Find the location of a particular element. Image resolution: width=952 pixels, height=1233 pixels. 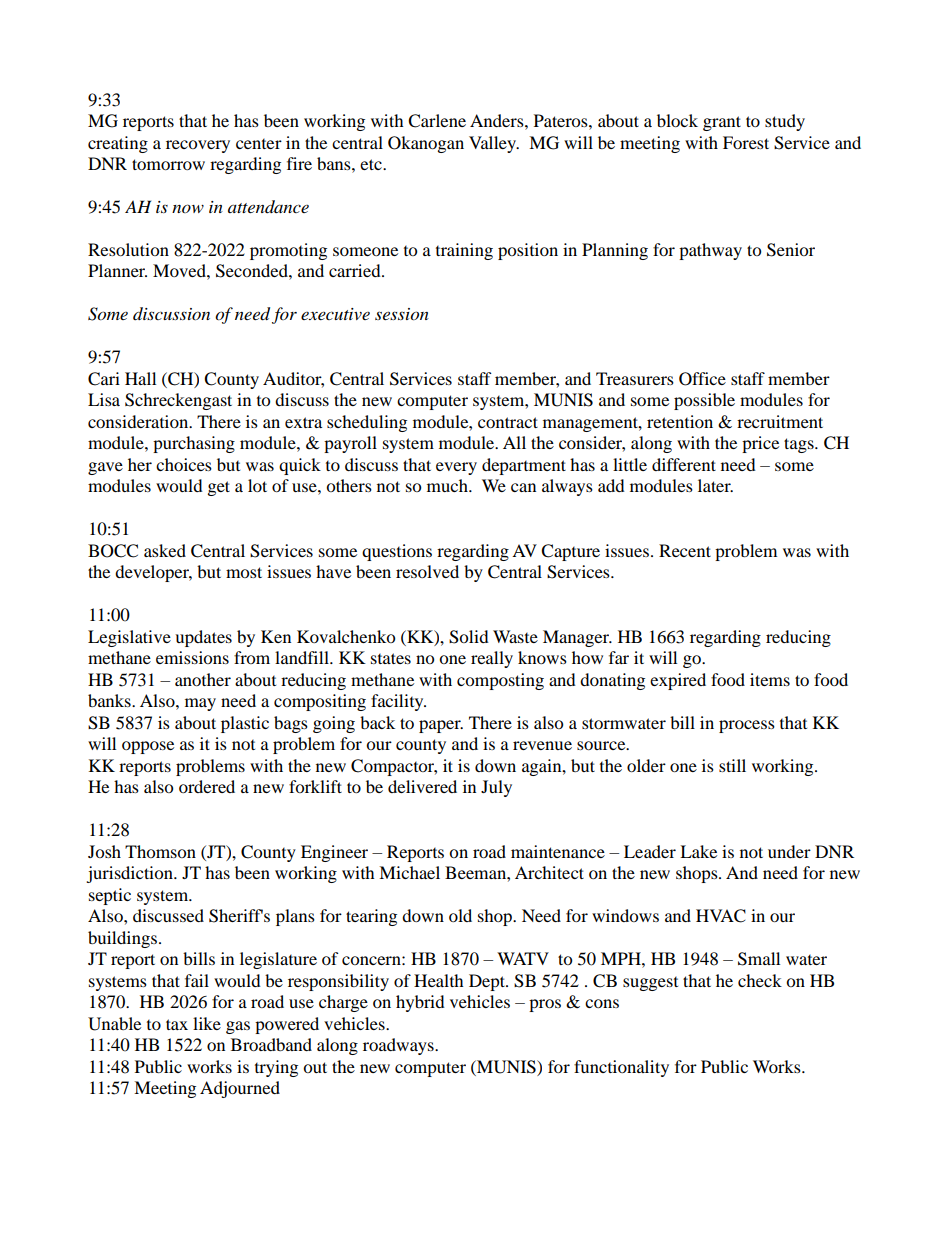

delivered is located at coordinates (422, 786).
